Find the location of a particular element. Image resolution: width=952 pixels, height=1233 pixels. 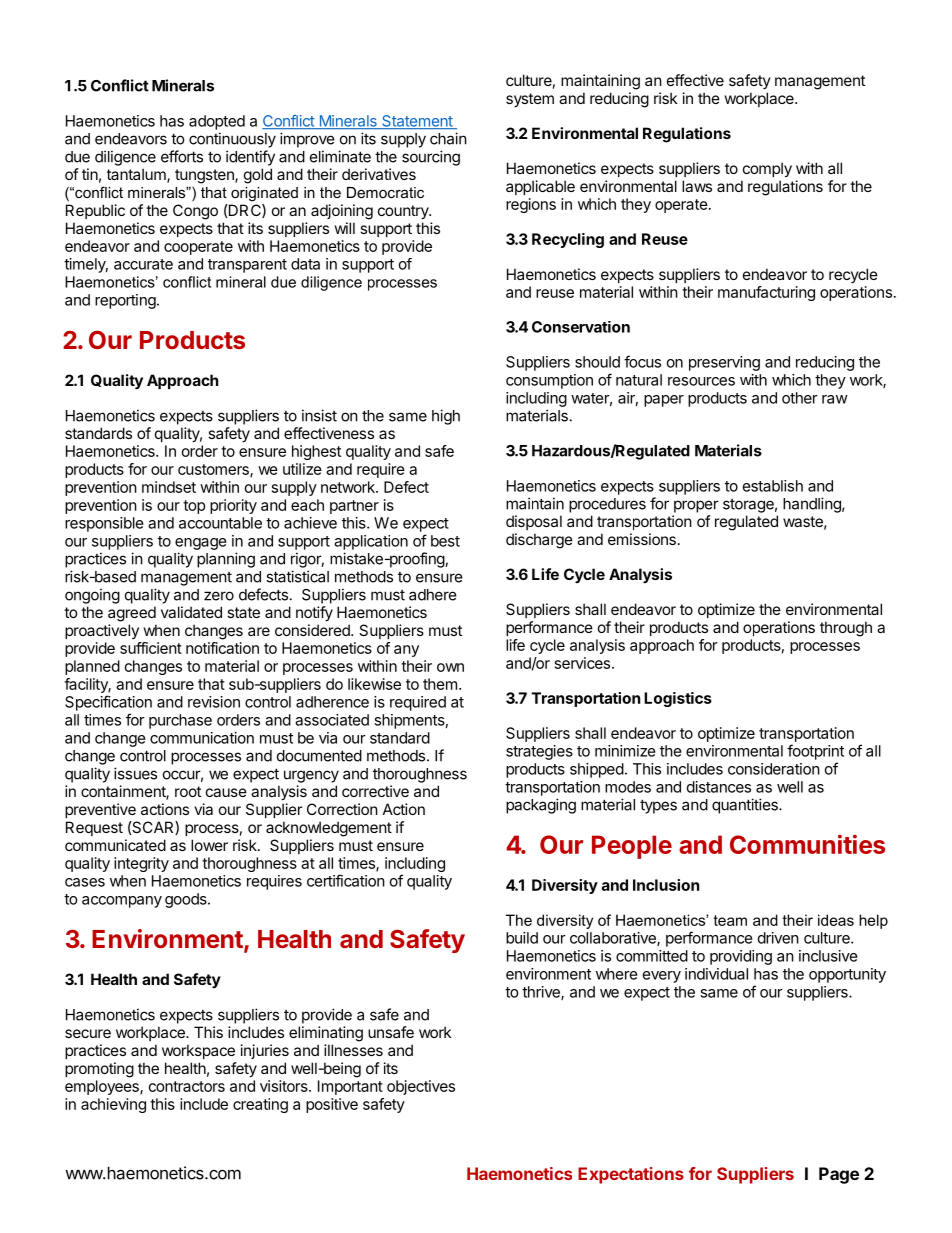

efforts is located at coordinates (182, 156).
